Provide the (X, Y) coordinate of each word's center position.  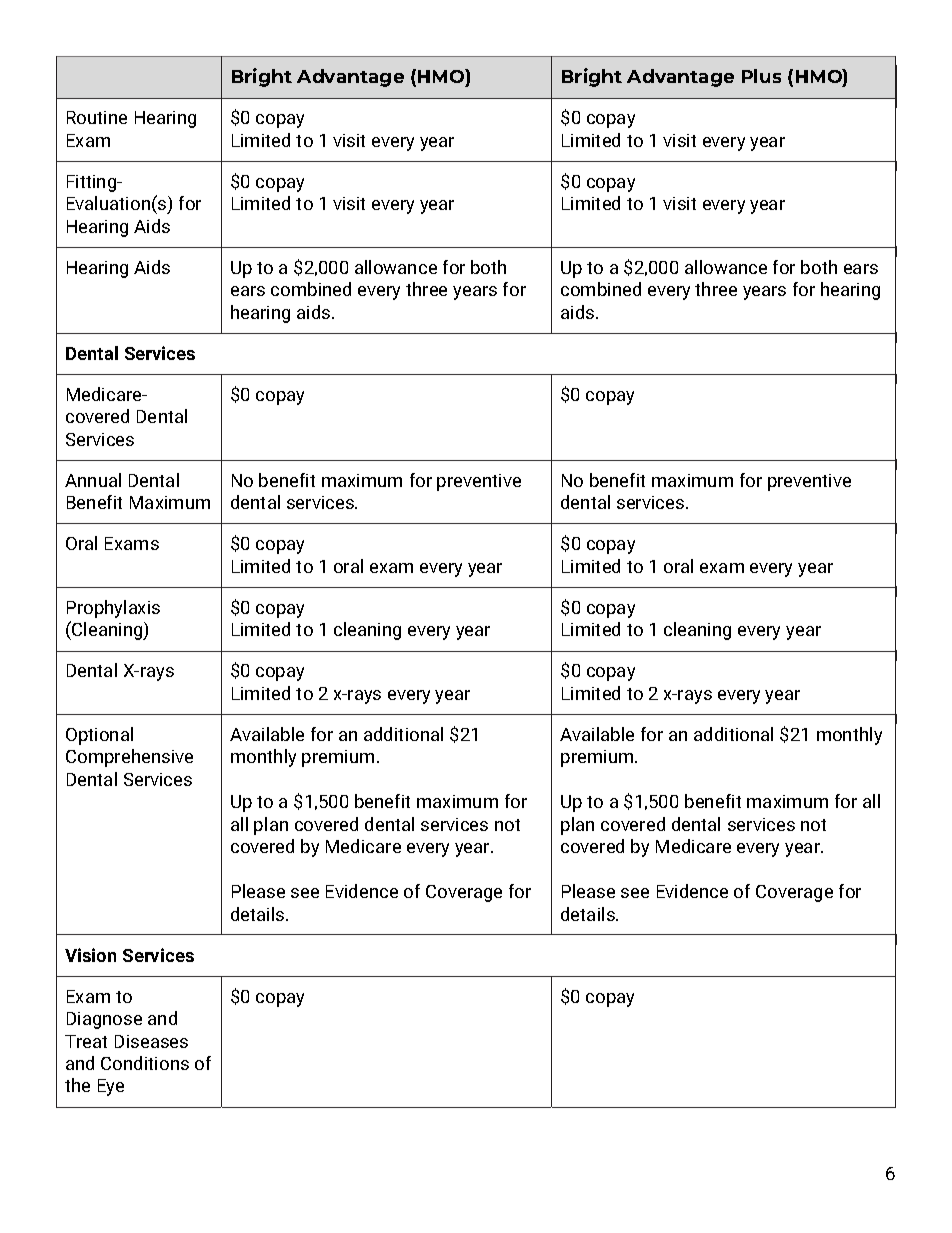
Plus (761, 76)
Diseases (151, 1041)
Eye (111, 1087)
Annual (93, 480)
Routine (97, 117)
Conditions (145, 1063)
